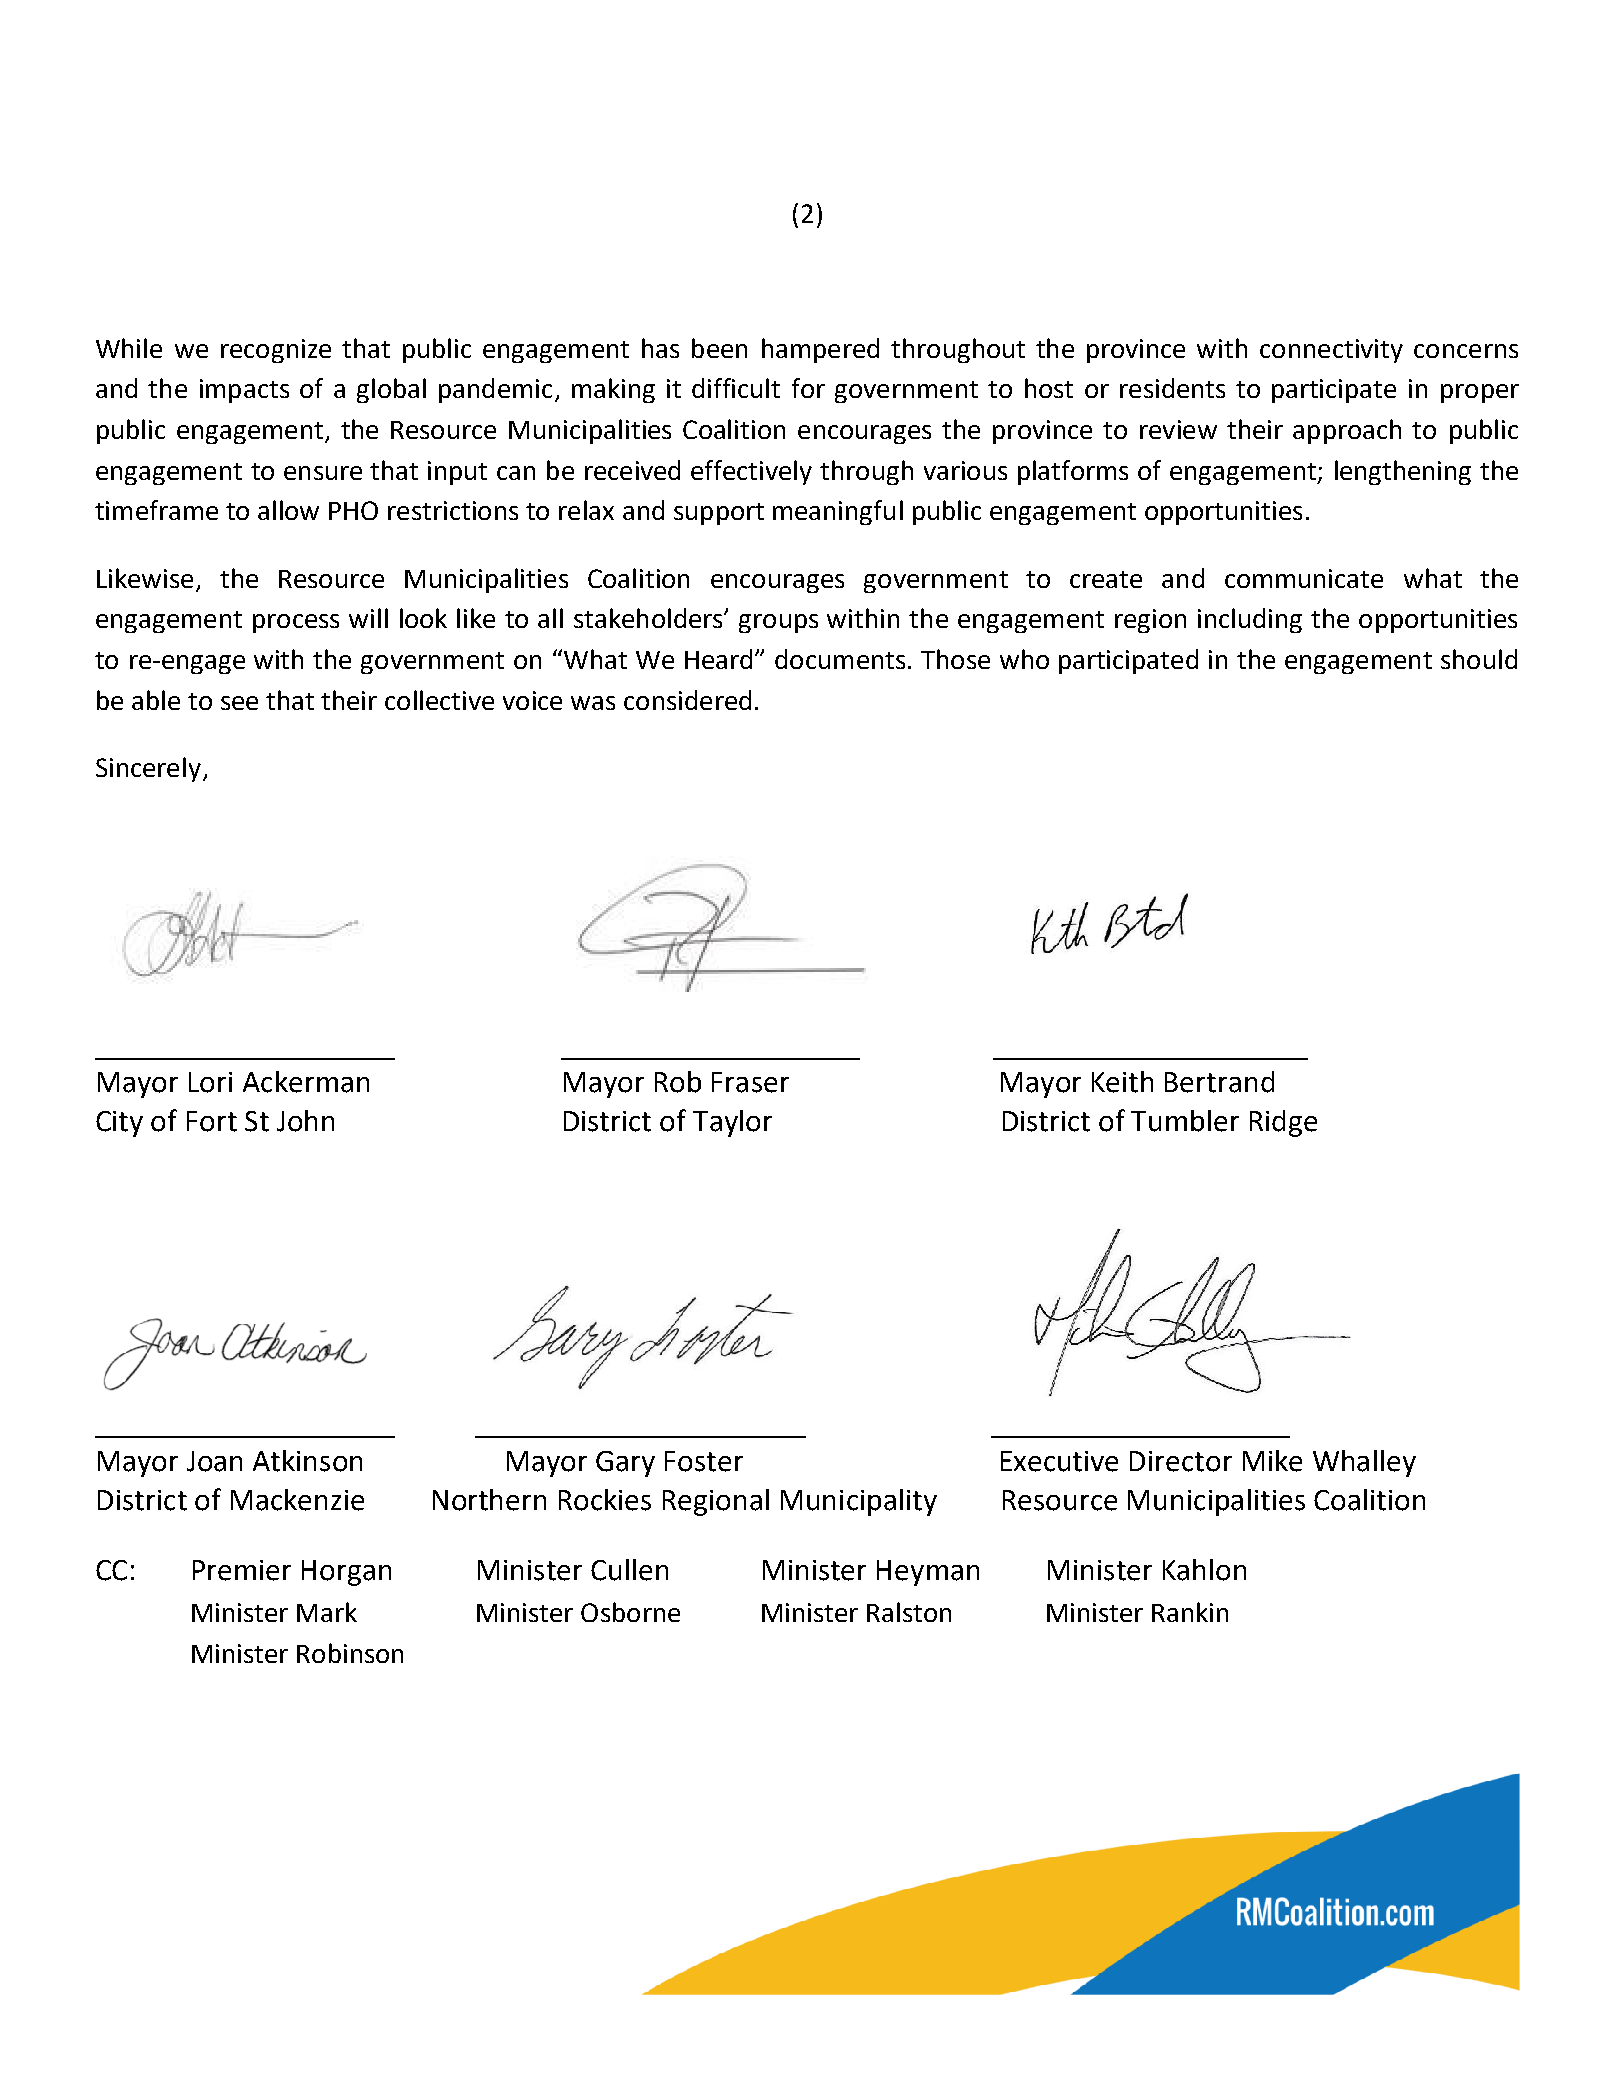 The height and width of the screenshot is (2088, 1614). I want to click on John, so click(305, 1121).
